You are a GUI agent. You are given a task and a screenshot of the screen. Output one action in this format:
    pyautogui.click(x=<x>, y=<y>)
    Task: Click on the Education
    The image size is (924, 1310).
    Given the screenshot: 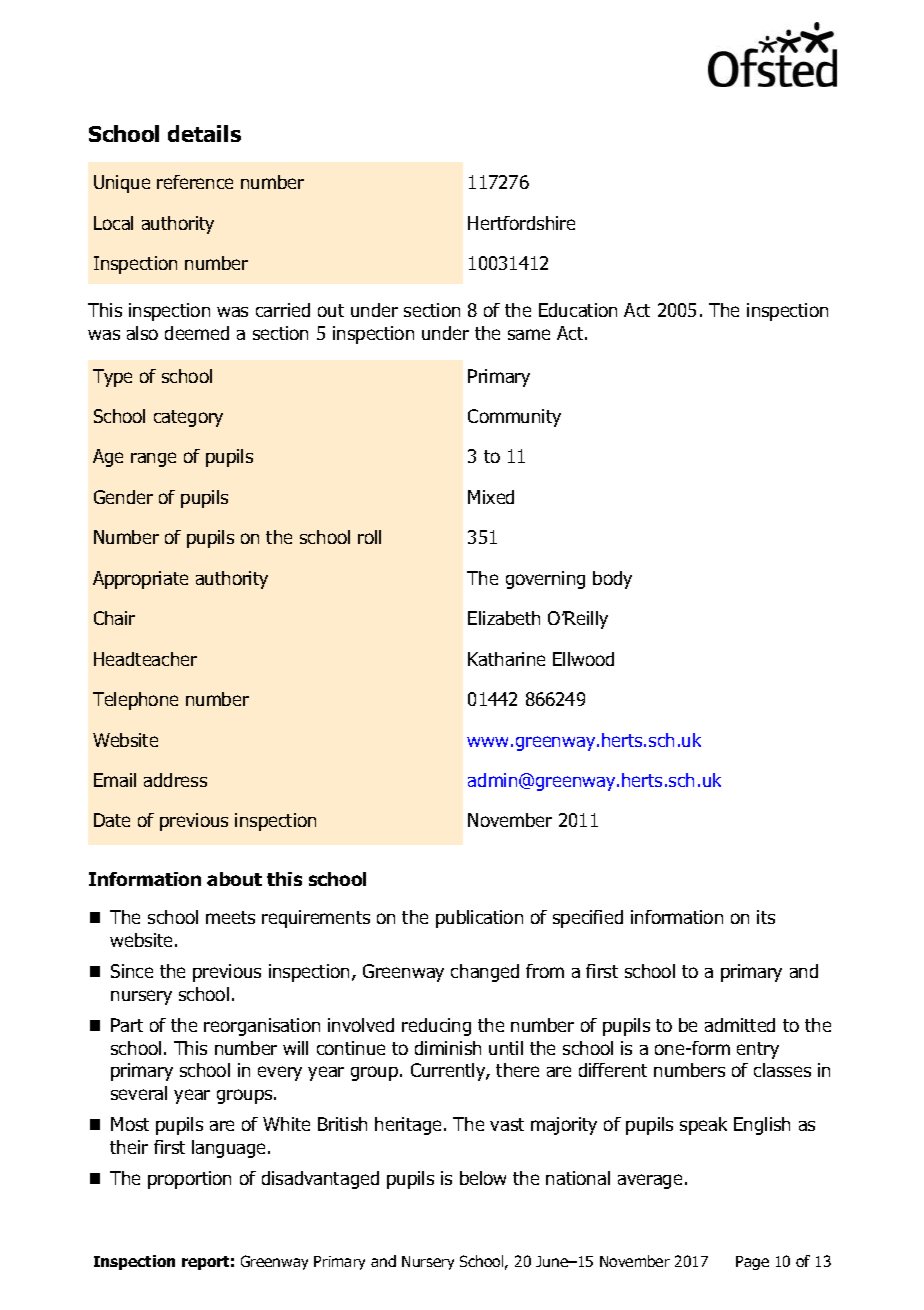 What is the action you would take?
    pyautogui.click(x=578, y=310)
